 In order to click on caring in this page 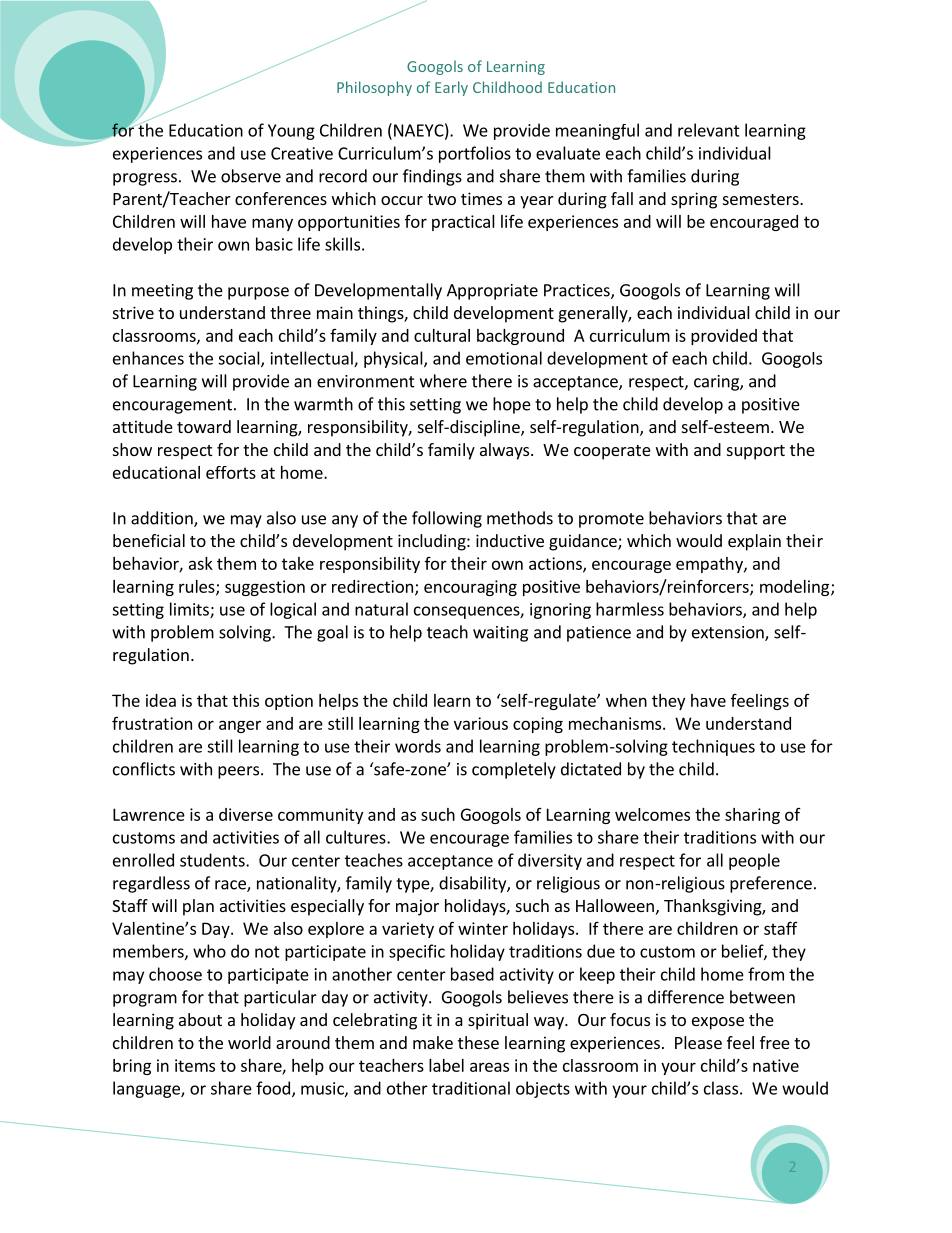, I will do `click(717, 383)`.
